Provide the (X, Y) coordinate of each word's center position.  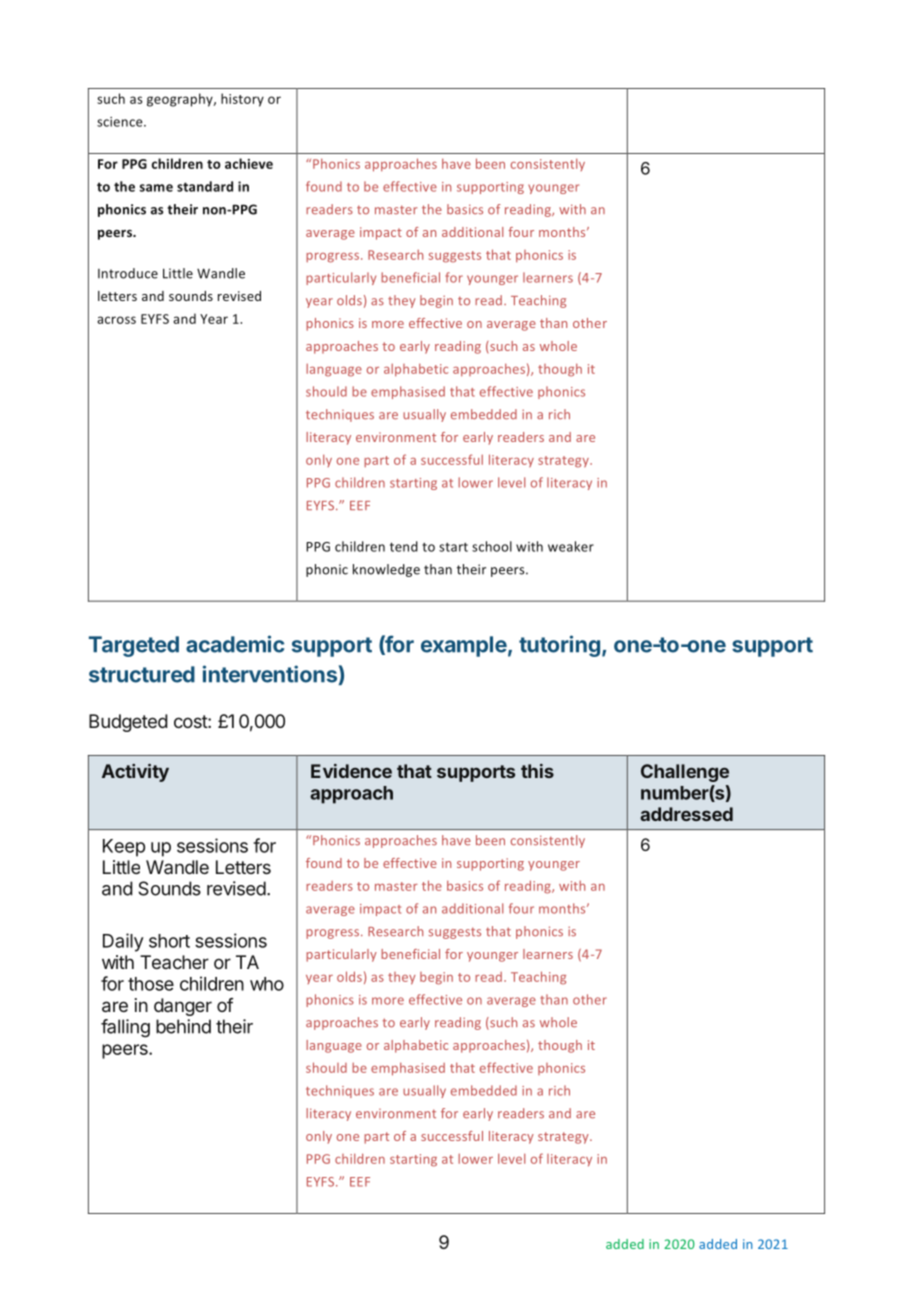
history (242, 100)
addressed (686, 814)
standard (205, 186)
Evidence (351, 771)
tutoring (559, 646)
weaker (571, 546)
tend (404, 546)
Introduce (128, 273)
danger (183, 1007)
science (121, 122)
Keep (124, 848)
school (492, 546)
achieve (249, 163)
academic (235, 644)
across (116, 320)
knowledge (386, 570)
